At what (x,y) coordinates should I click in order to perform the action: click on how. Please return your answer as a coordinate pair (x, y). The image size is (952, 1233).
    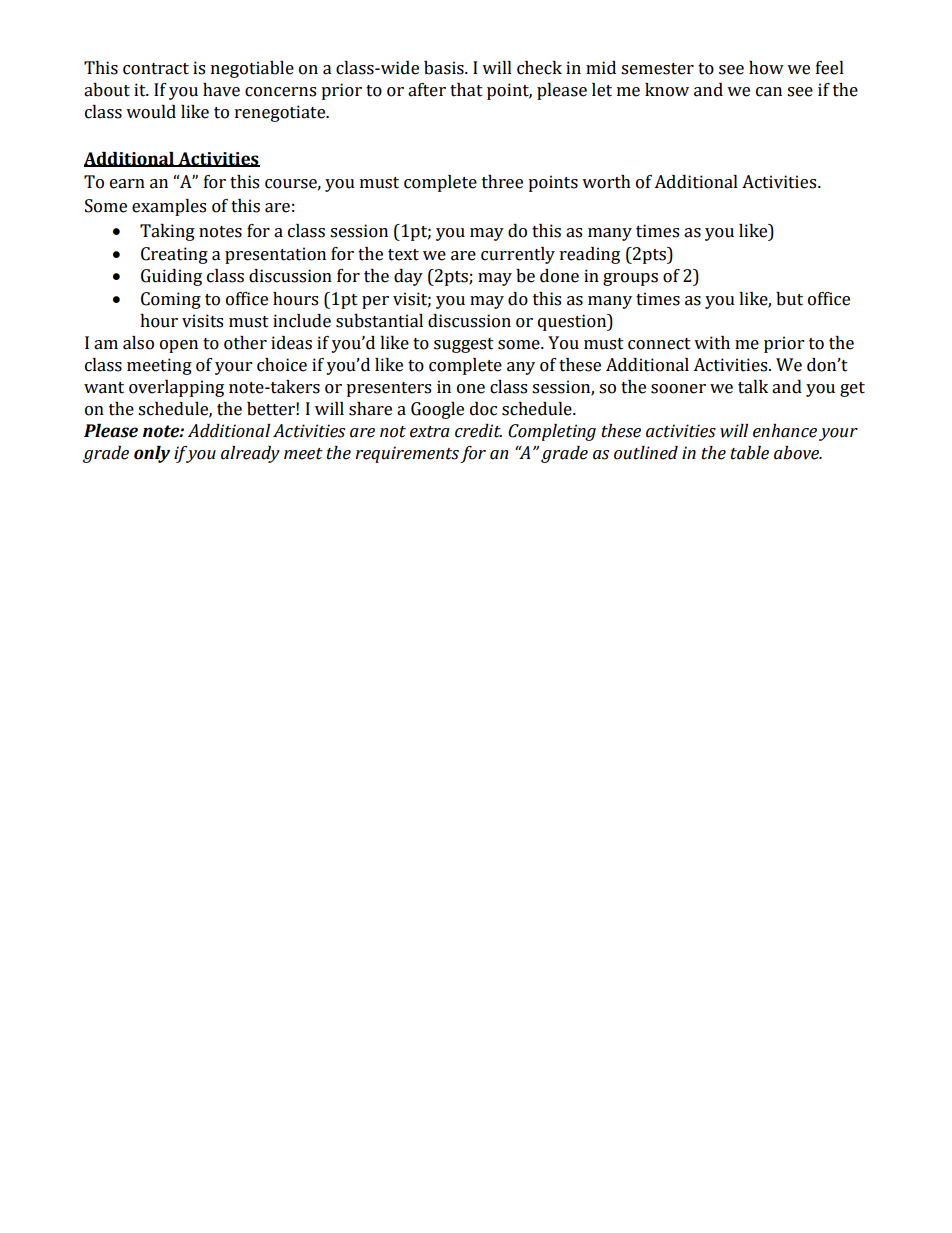
    Looking at the image, I should click on (766, 68).
